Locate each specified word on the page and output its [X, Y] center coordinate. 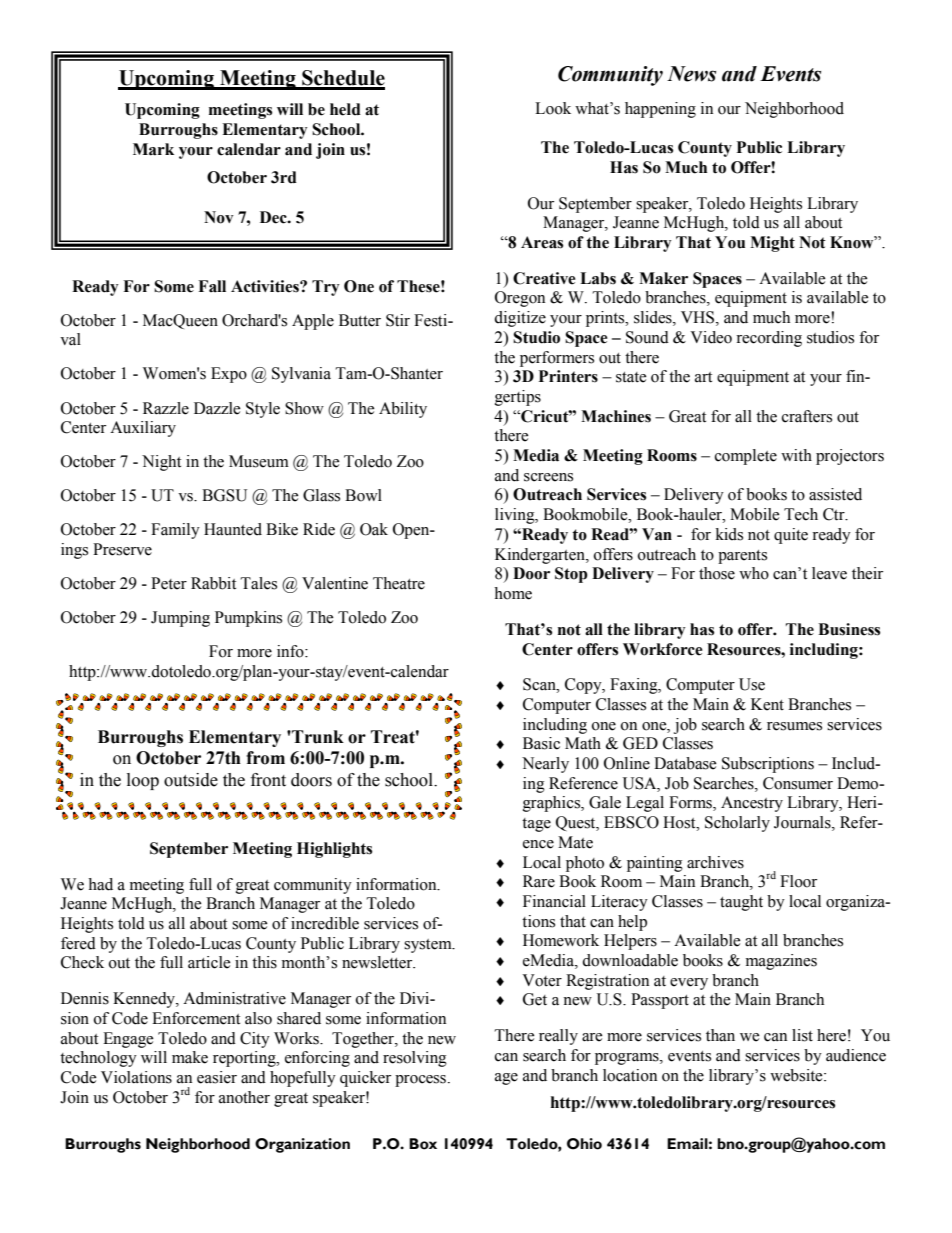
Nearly [545, 765]
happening [660, 110]
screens [548, 477]
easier [217, 1077]
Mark [153, 149]
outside [191, 780]
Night [161, 463]
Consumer [798, 783]
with [796, 455]
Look [553, 108]
